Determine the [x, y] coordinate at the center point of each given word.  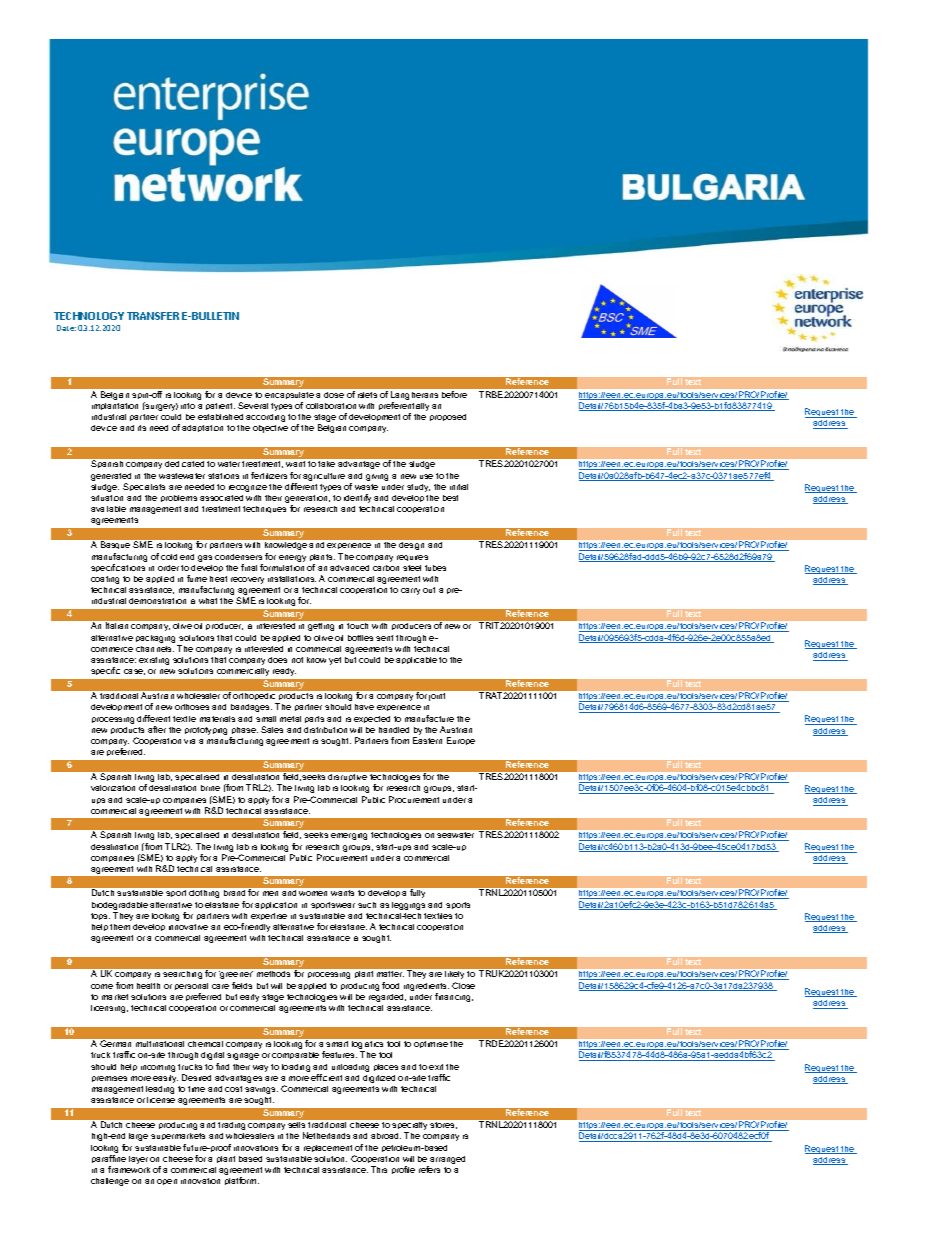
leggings [408, 906]
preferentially [404, 408]
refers [429, 1169]
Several [253, 405]
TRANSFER [153, 316]
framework [129, 1169]
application [276, 905]
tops [100, 916]
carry [410, 591]
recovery [247, 580]
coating [105, 580]
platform [242, 1181]
